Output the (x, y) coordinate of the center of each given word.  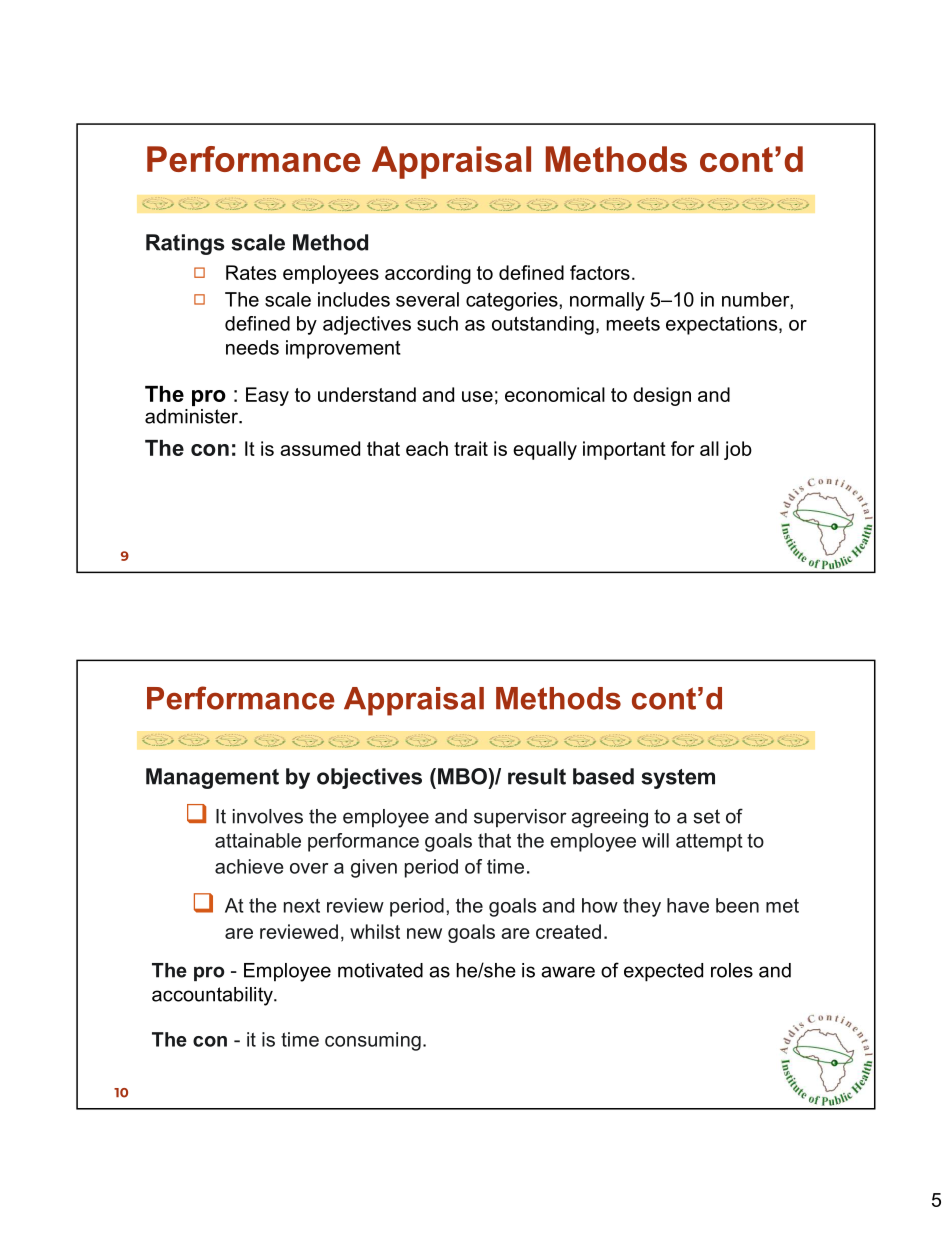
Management (212, 778)
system (678, 779)
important (624, 450)
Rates (251, 272)
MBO (463, 776)
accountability (213, 996)
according (428, 274)
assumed (320, 448)
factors (600, 272)
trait (471, 448)
